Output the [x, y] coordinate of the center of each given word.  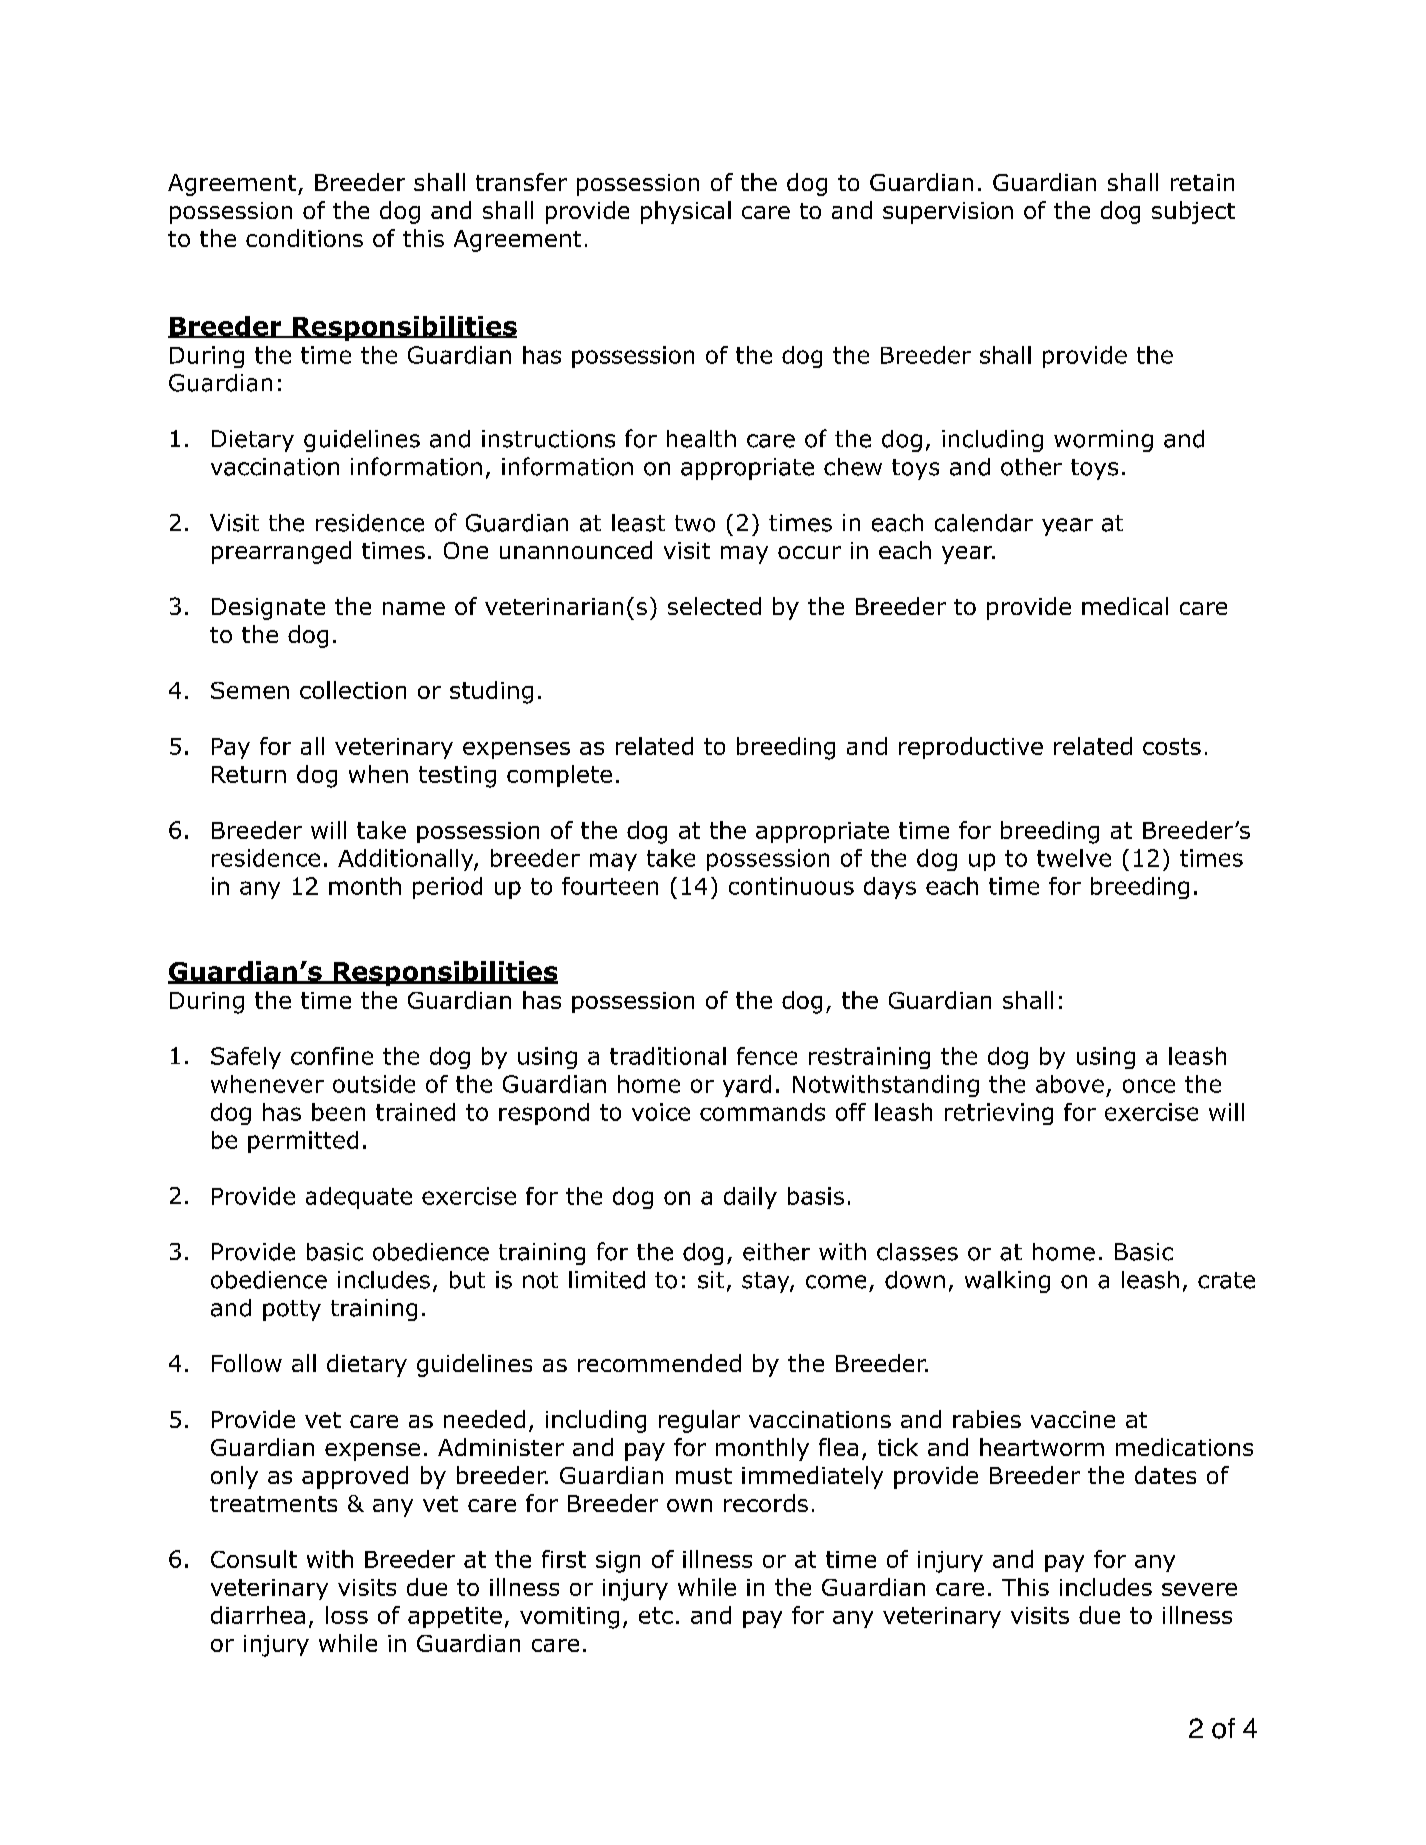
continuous [791, 886]
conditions [304, 238]
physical [686, 212]
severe [1199, 1589]
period [447, 888]
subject [1193, 212]
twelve [1074, 858]
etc [656, 1615]
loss [347, 1615]
